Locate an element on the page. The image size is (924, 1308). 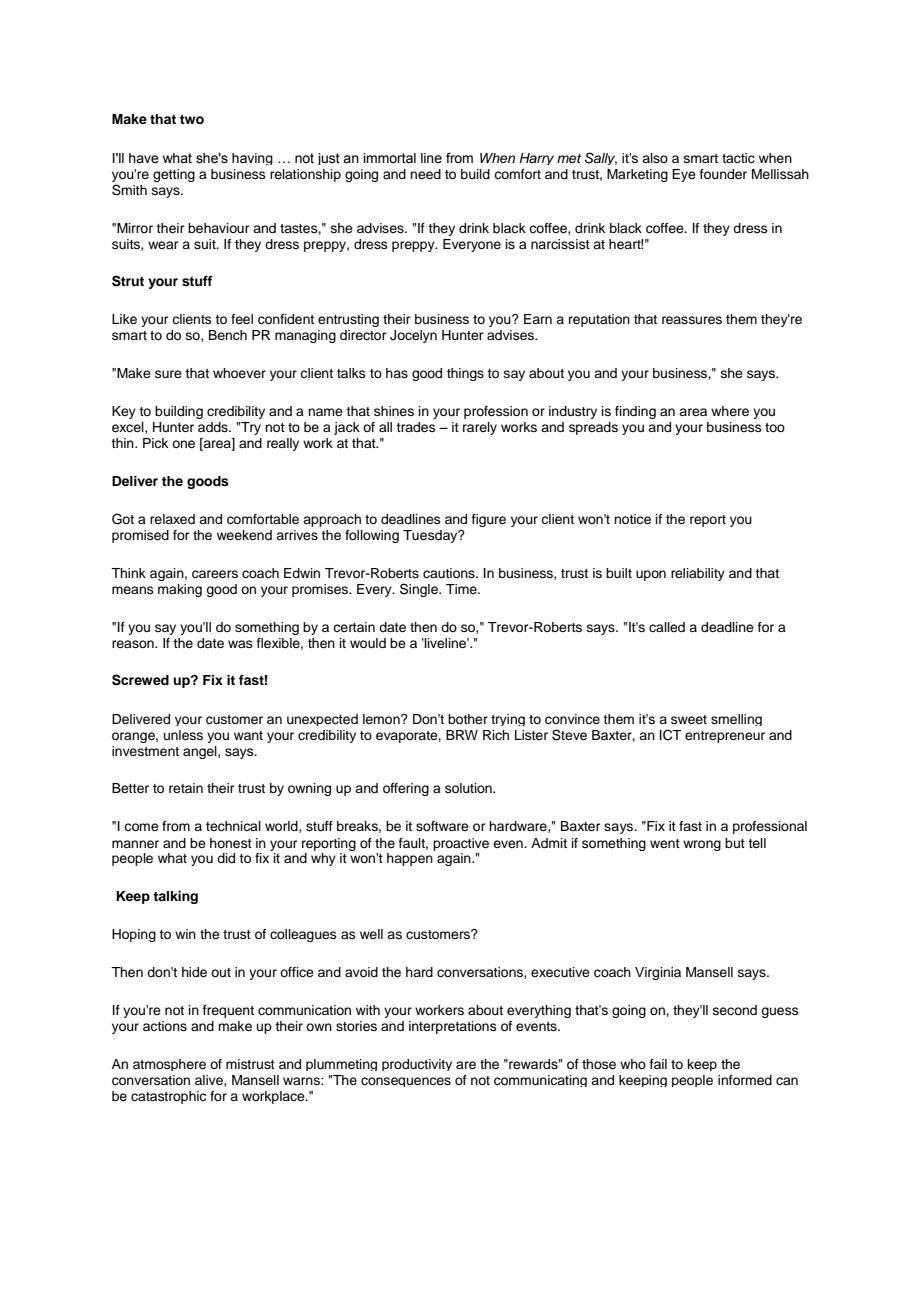
Time is located at coordinates (462, 589).
